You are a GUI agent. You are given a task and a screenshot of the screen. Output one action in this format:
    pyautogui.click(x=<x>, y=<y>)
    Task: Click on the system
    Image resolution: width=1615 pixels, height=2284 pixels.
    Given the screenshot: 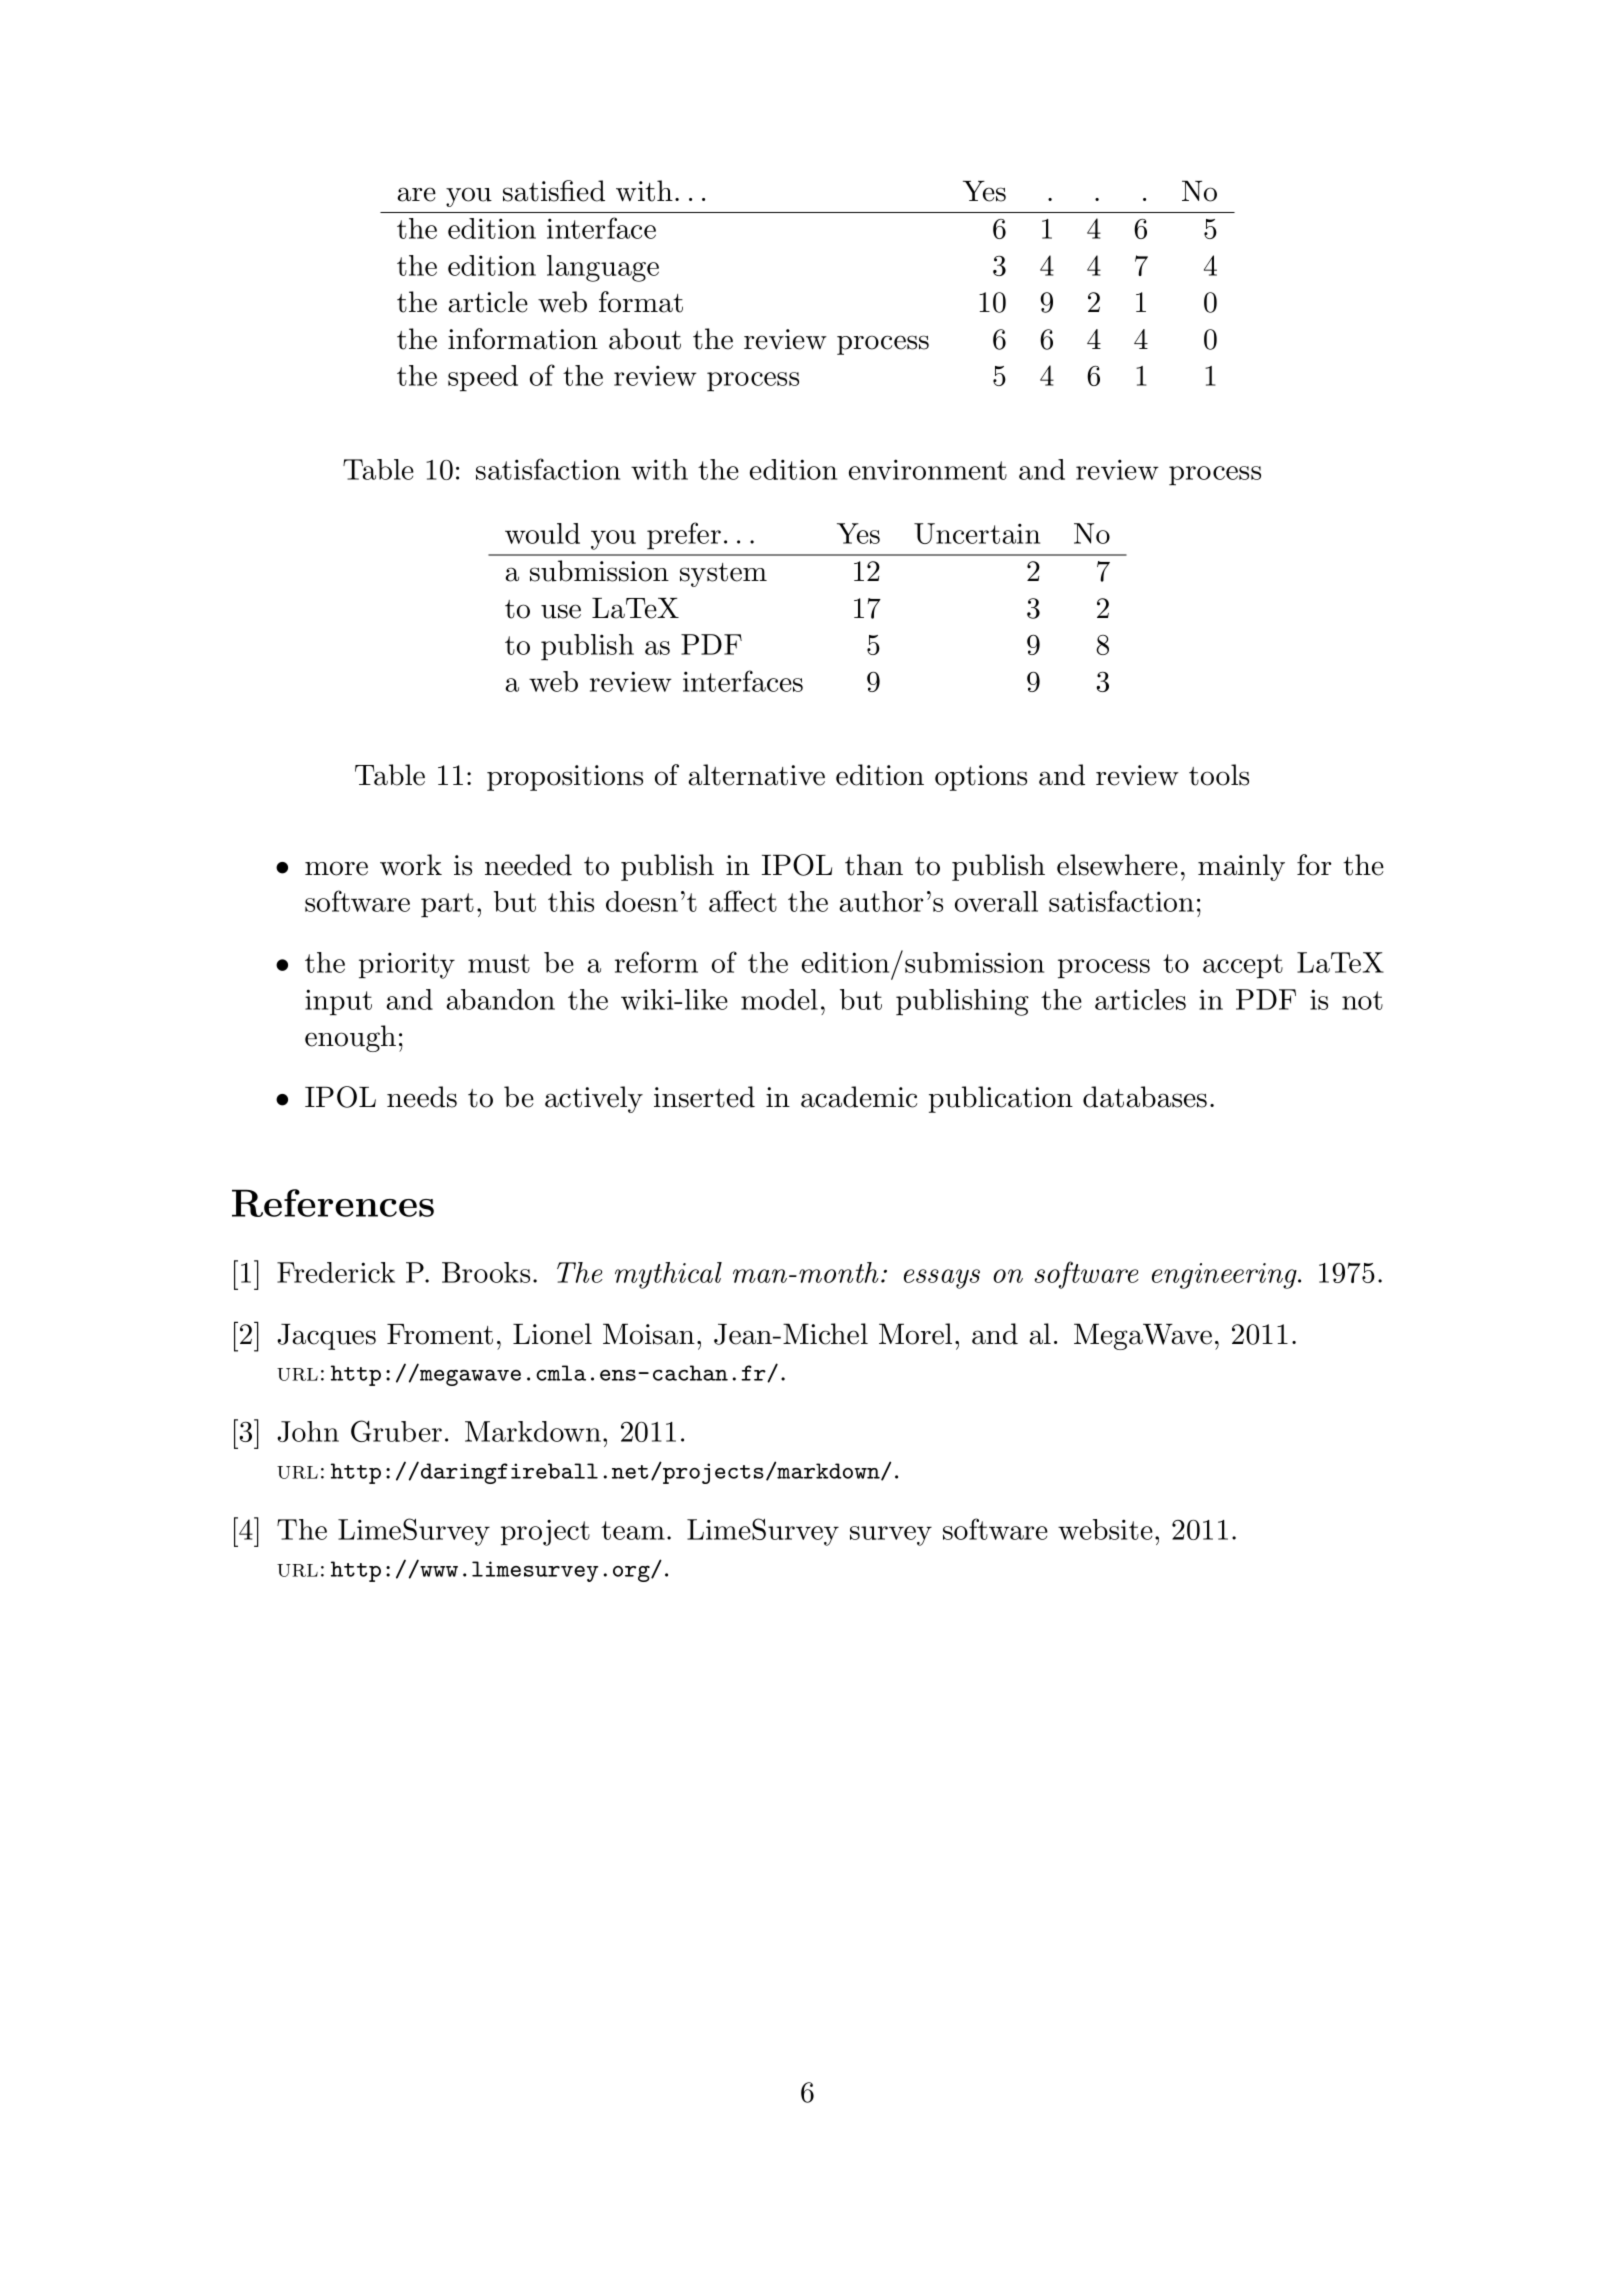 What is the action you would take?
    pyautogui.click(x=723, y=575)
